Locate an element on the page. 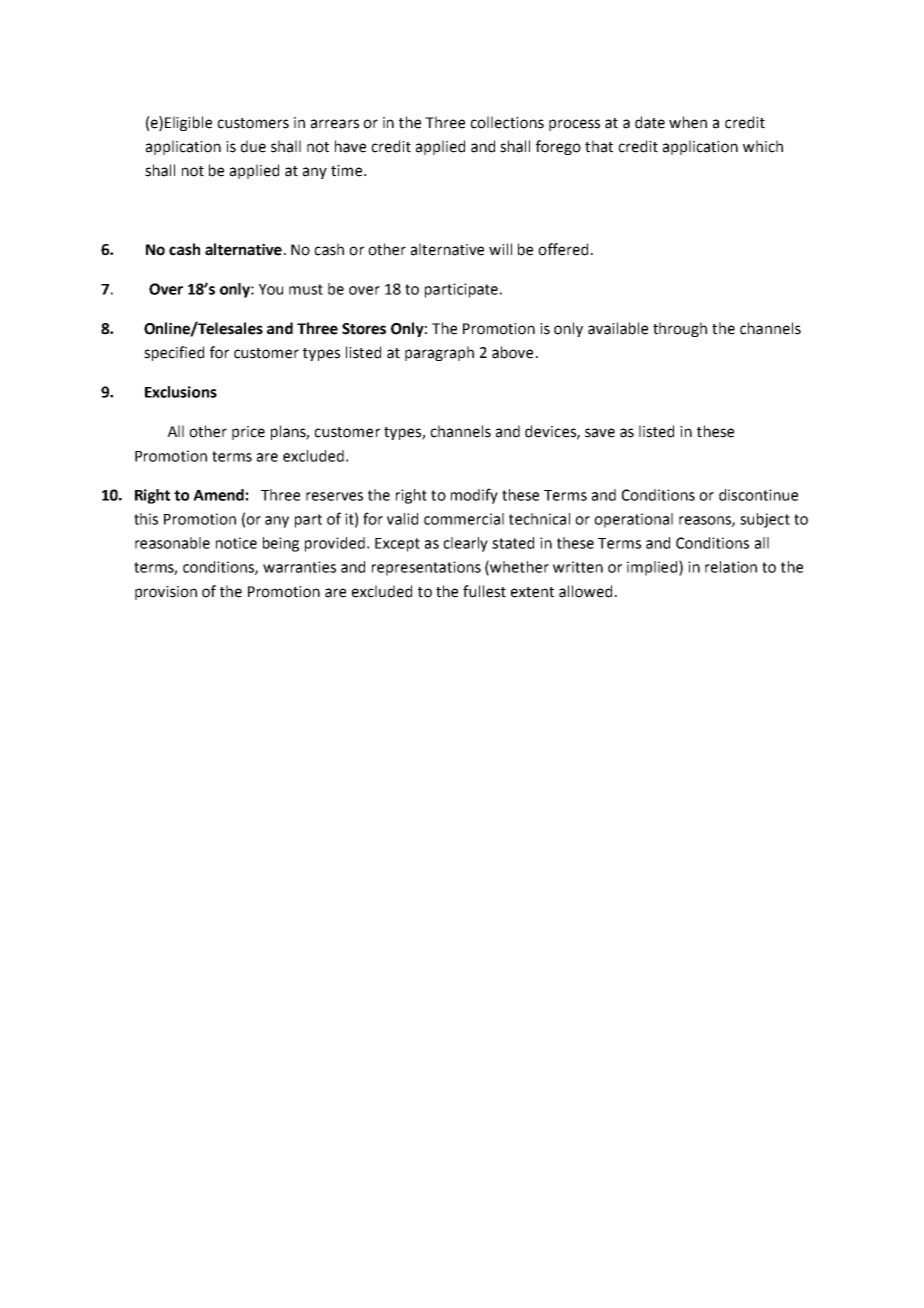 Image resolution: width=924 pixels, height=1308 pixels. provision is located at coordinates (166, 593).
